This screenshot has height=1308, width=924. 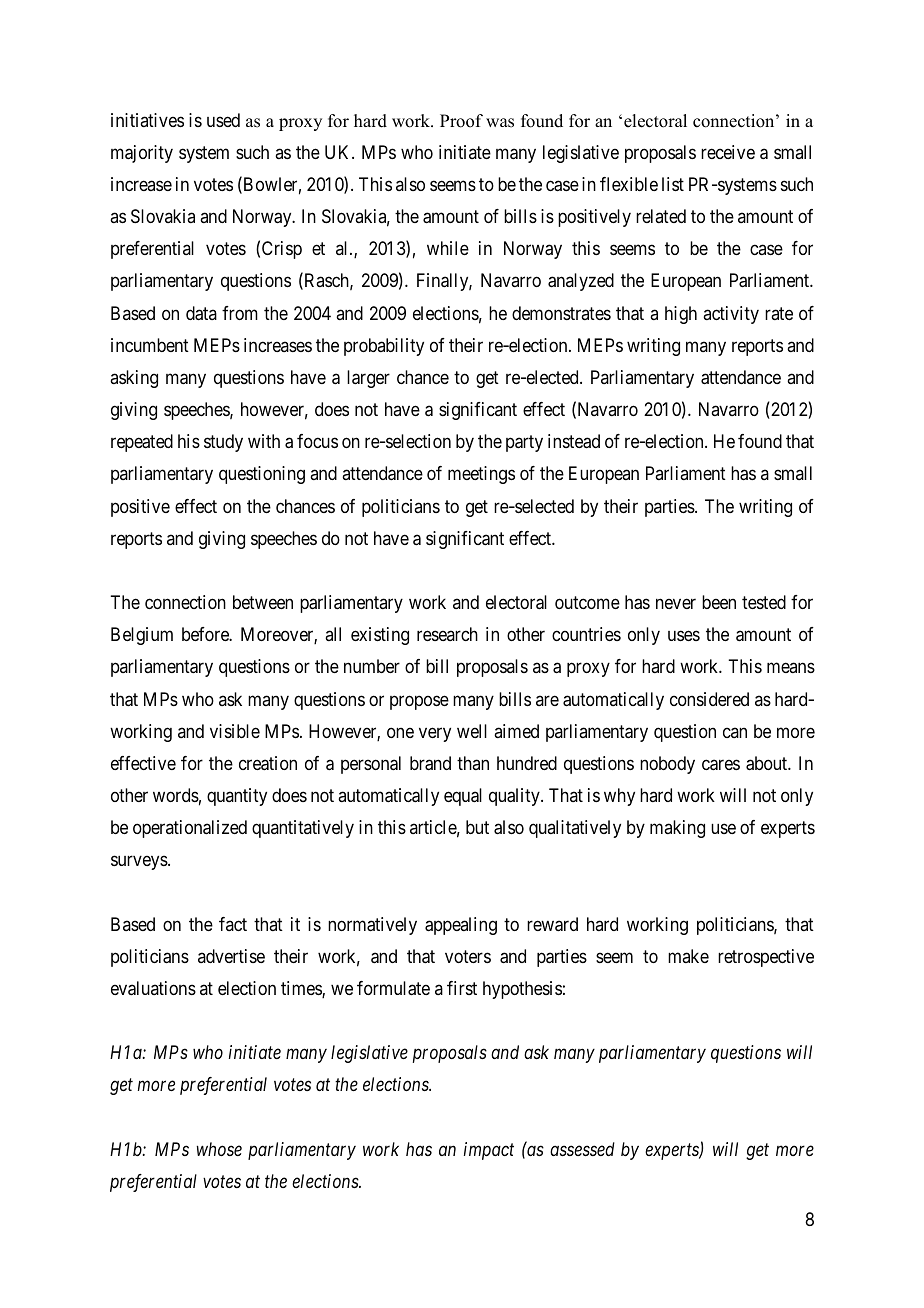 What do you see at coordinates (447, 634) in the screenshot?
I see `research` at bounding box center [447, 634].
